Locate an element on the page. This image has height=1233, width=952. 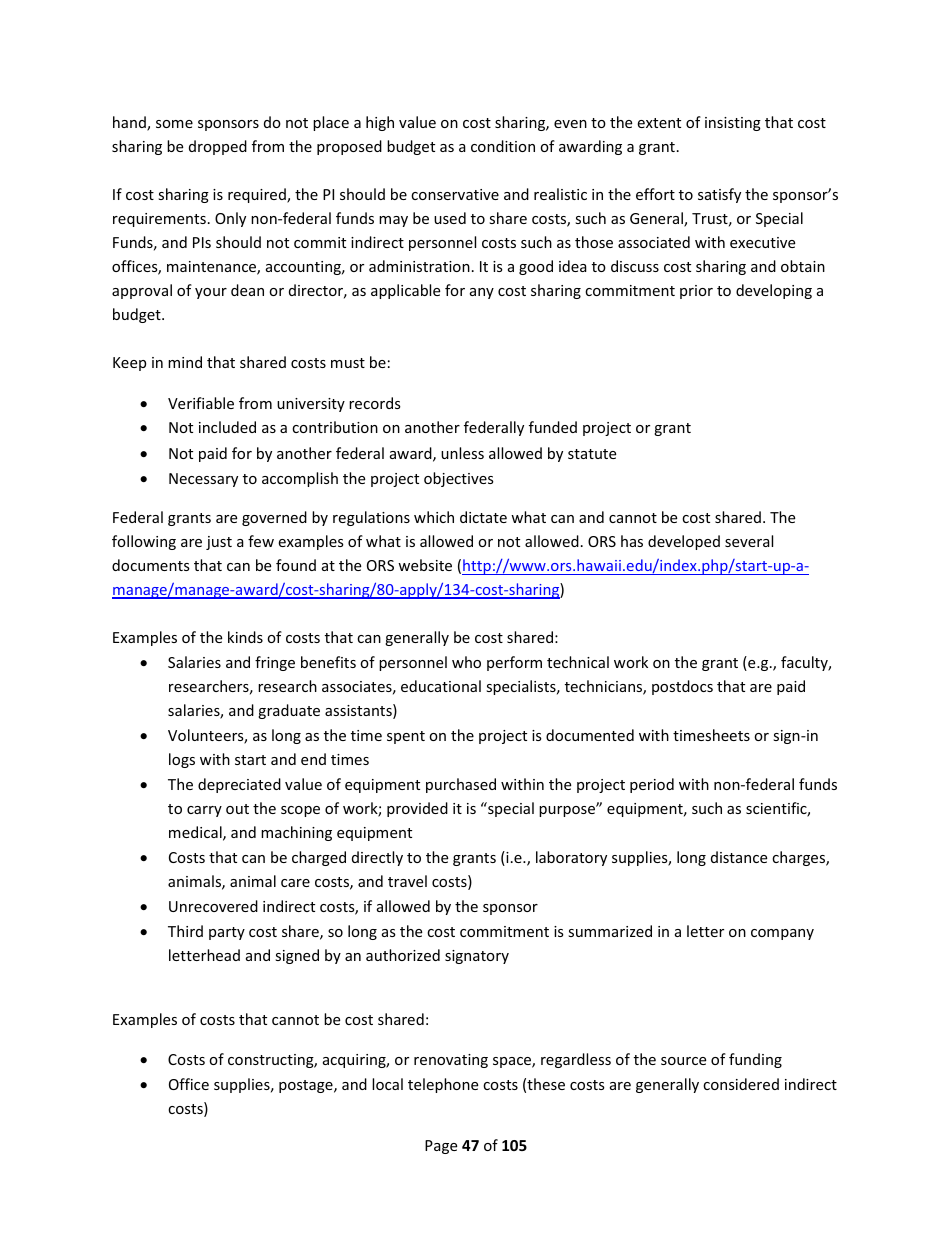
condition is located at coordinates (503, 146).
